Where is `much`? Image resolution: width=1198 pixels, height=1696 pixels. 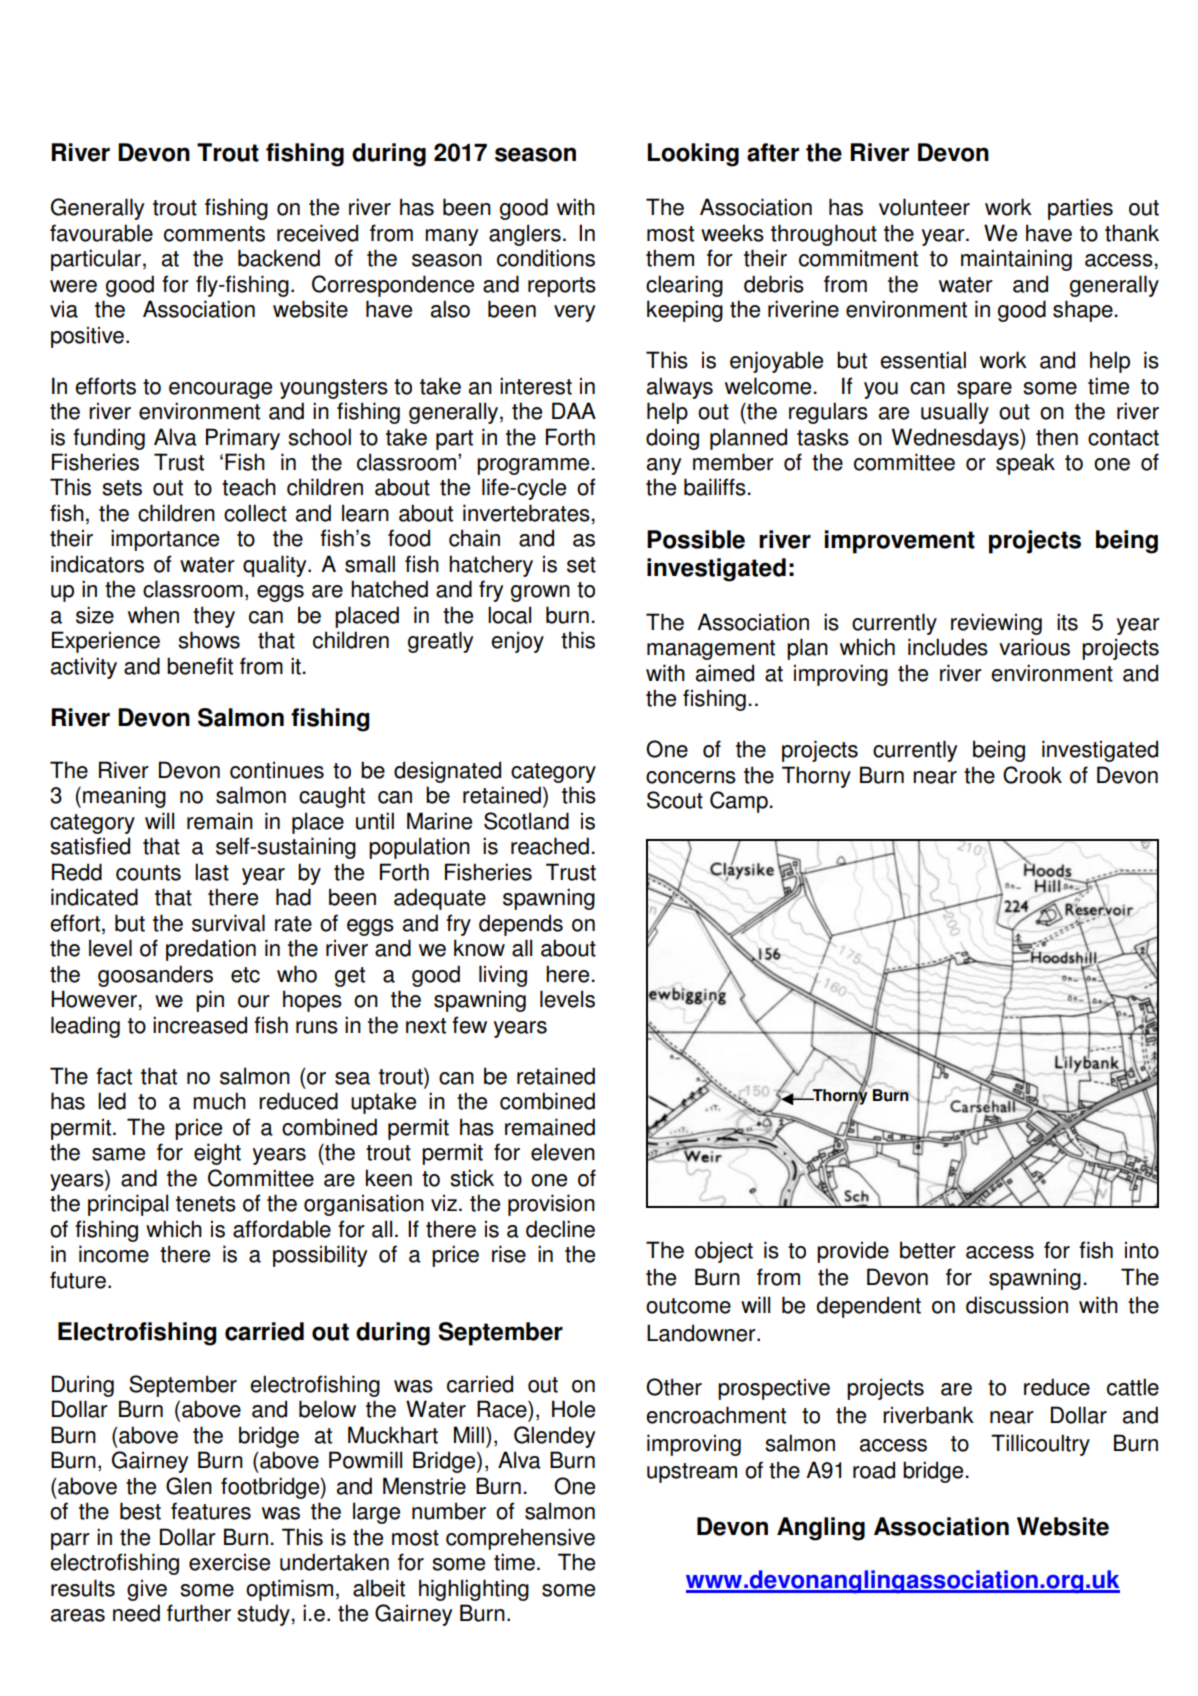 much is located at coordinates (219, 1101).
